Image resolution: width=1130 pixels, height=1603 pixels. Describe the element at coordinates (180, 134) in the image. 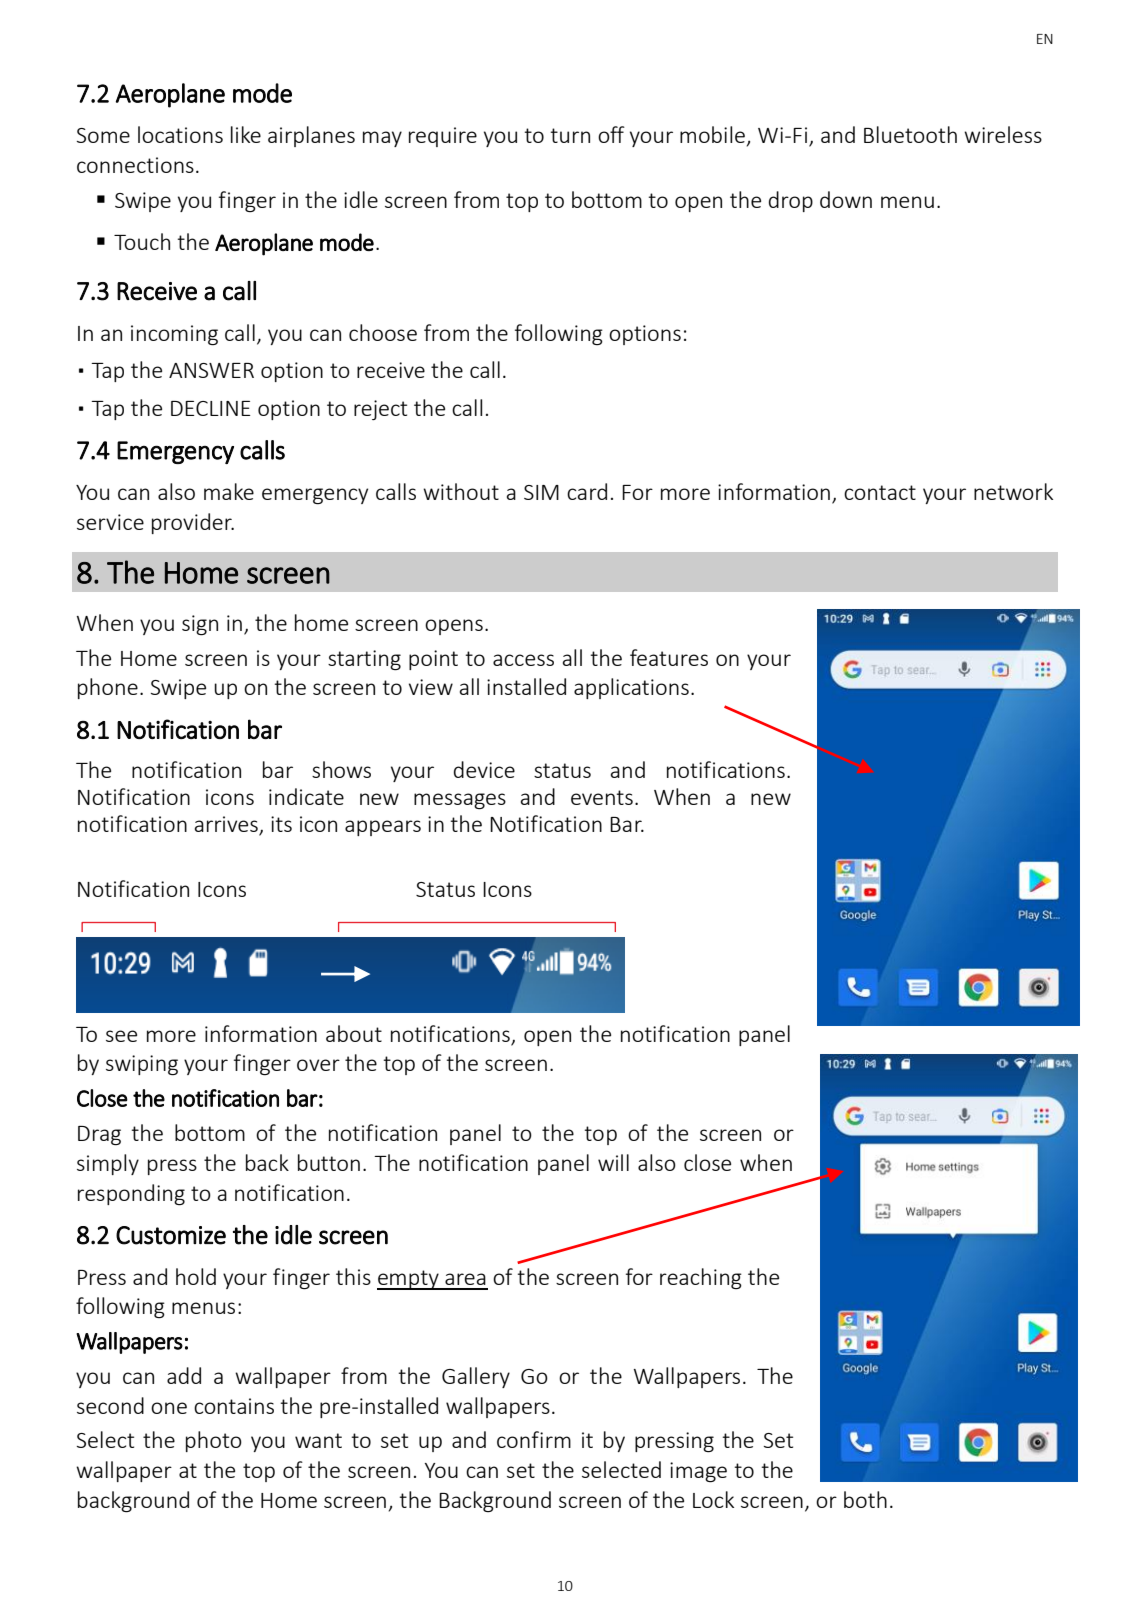

I see `locations` at that location.
